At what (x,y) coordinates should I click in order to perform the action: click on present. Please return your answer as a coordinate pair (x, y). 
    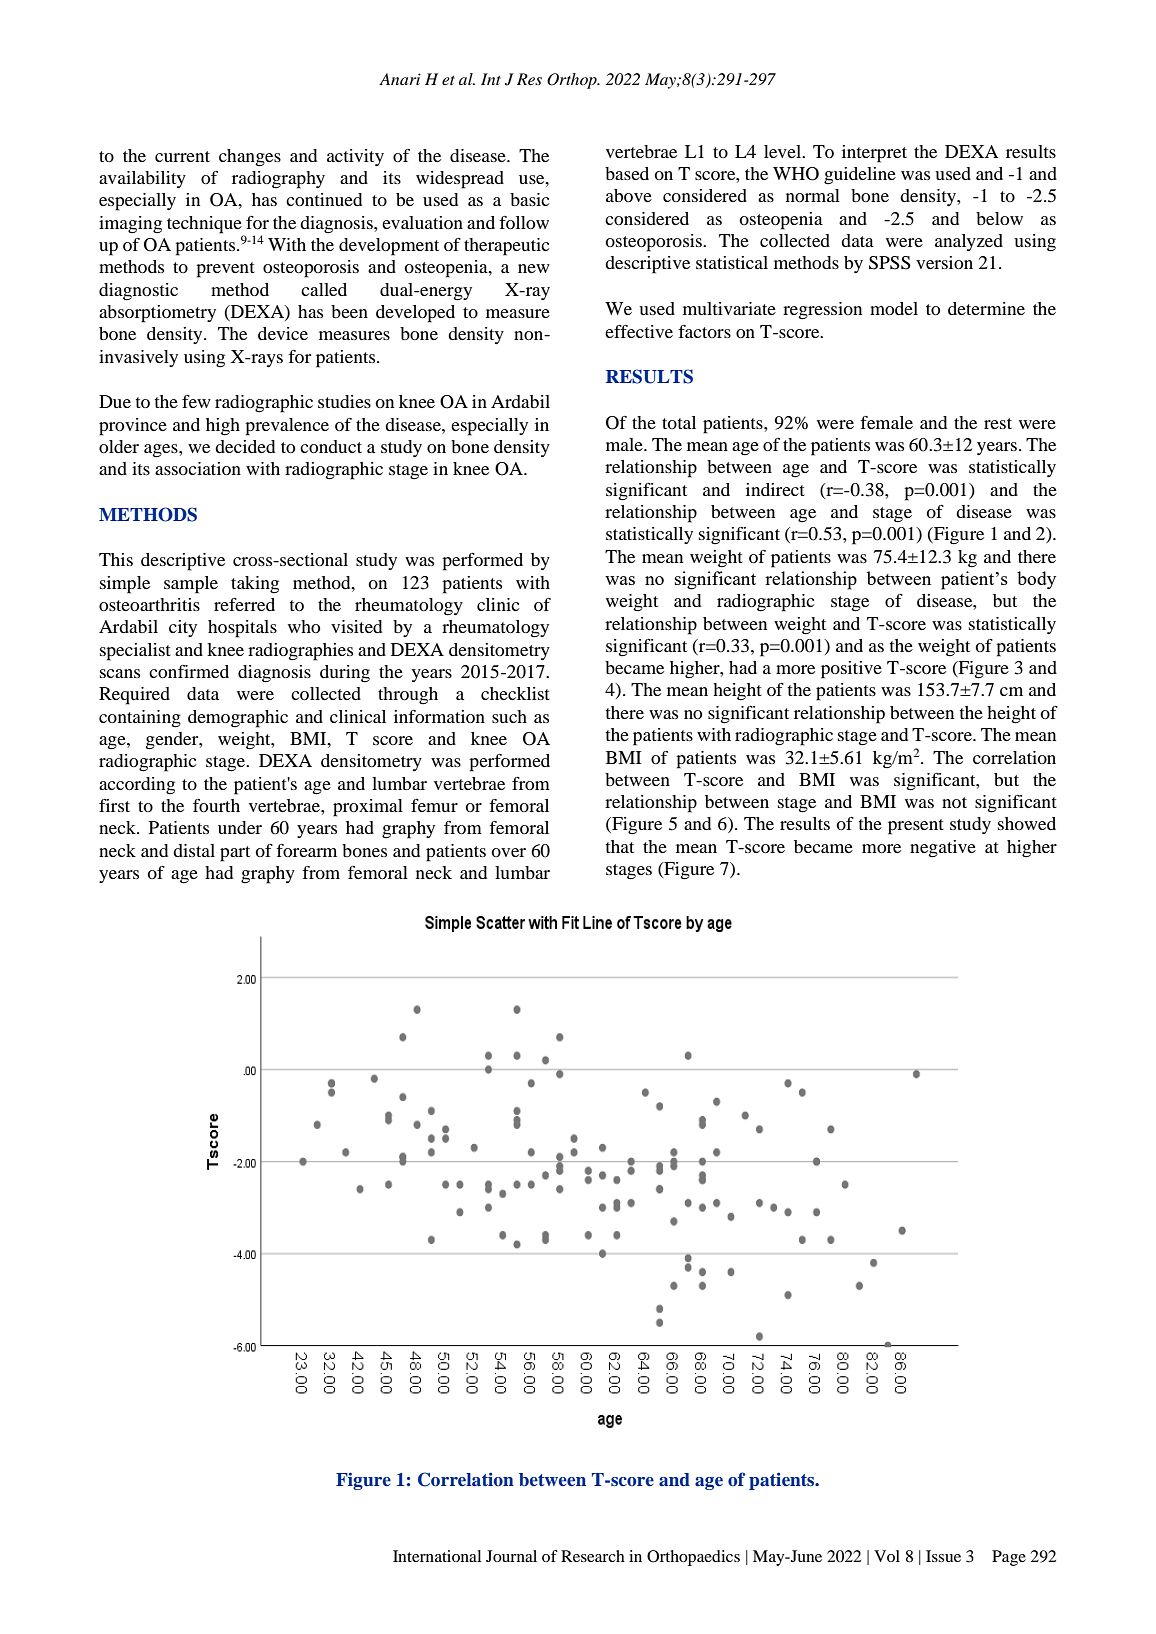
    Looking at the image, I should click on (916, 827).
